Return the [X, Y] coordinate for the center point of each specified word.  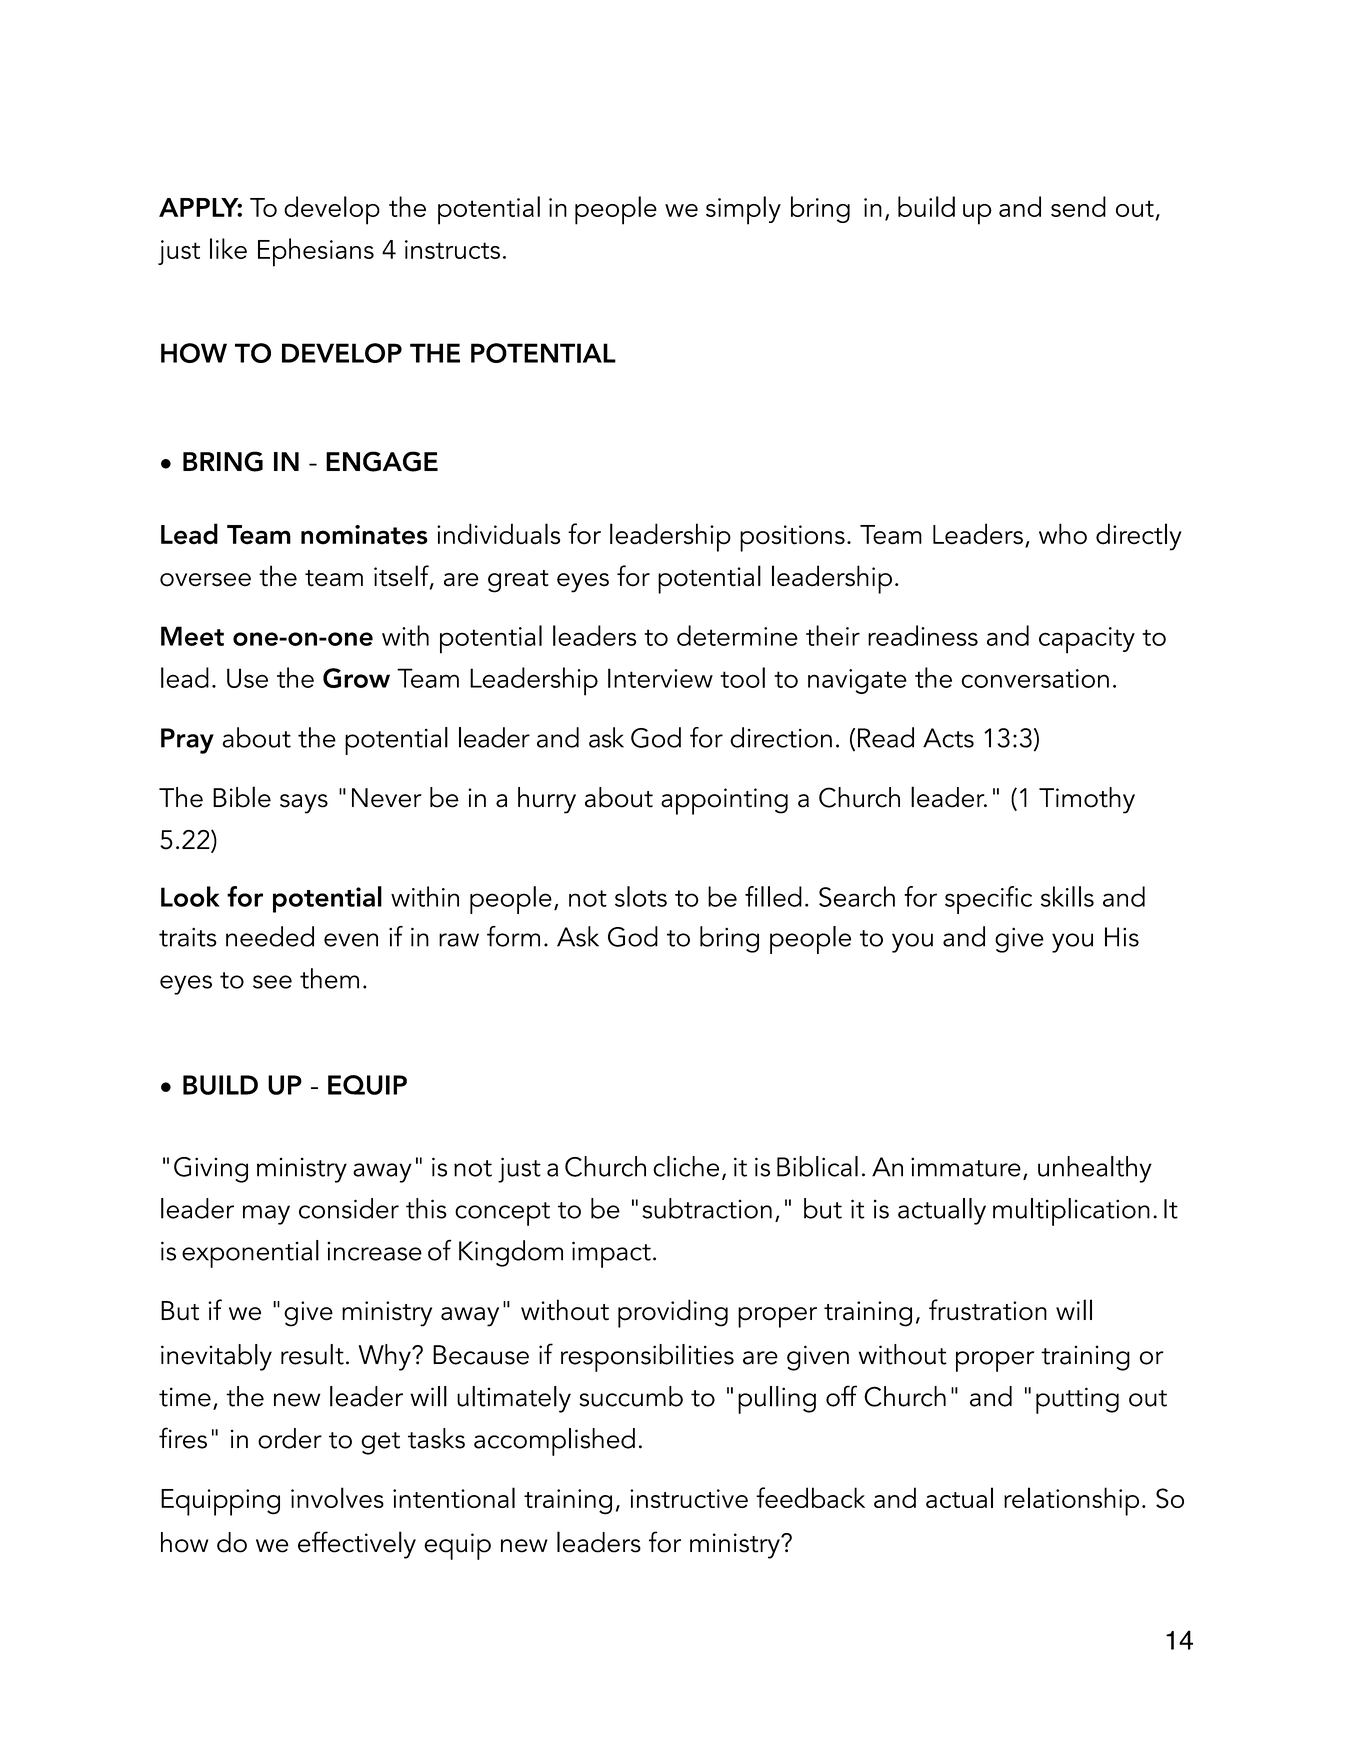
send [1078, 206]
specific [988, 900]
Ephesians [316, 252]
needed [270, 936]
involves [337, 1497]
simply [743, 210]
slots [641, 896]
